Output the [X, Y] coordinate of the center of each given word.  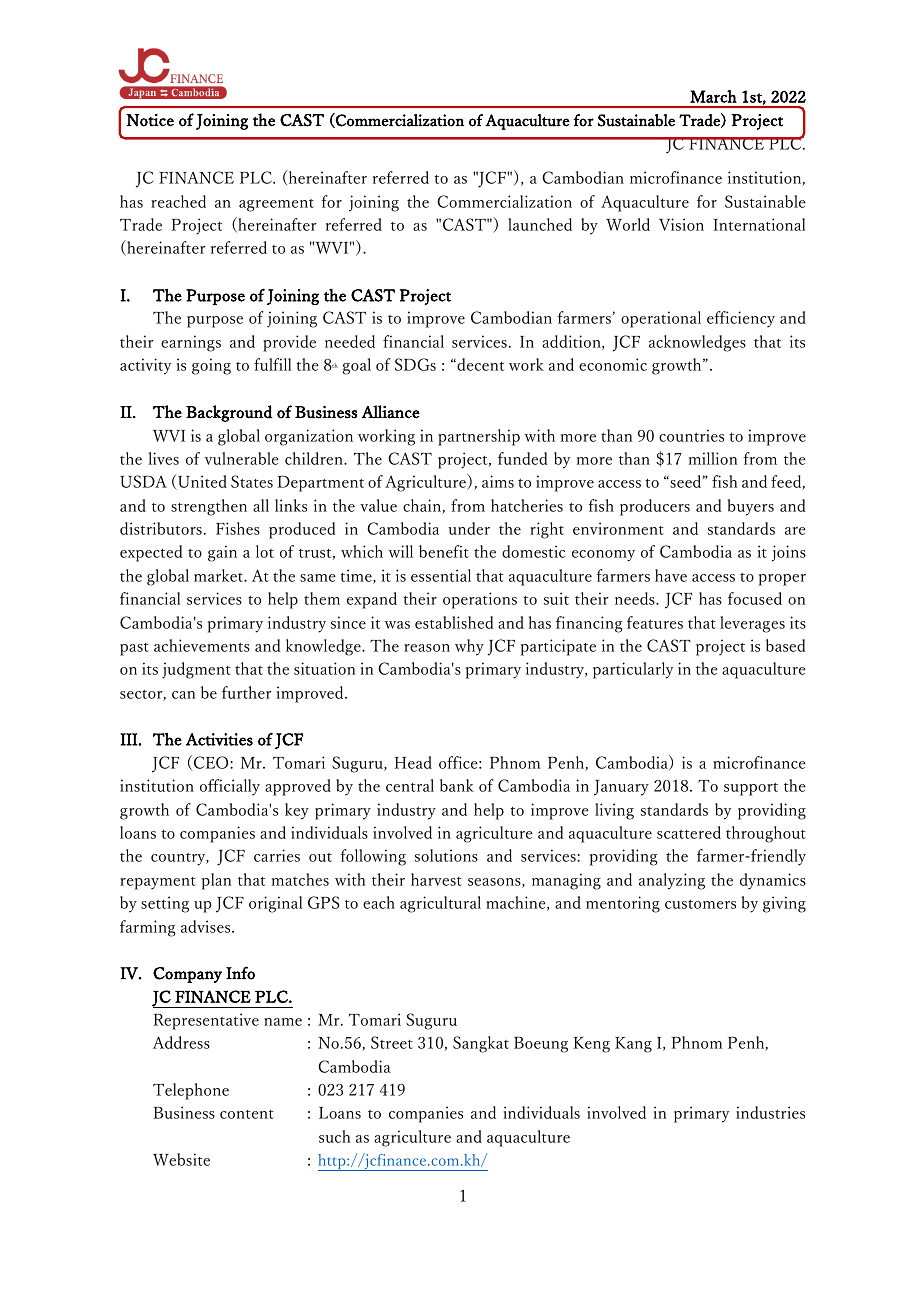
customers [700, 904]
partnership [479, 437]
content [247, 1114]
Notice [150, 120]
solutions [446, 855]
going [211, 366]
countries [691, 435]
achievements [202, 645]
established [454, 622]
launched [540, 224]
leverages [752, 624]
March [713, 96]
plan [216, 881]
